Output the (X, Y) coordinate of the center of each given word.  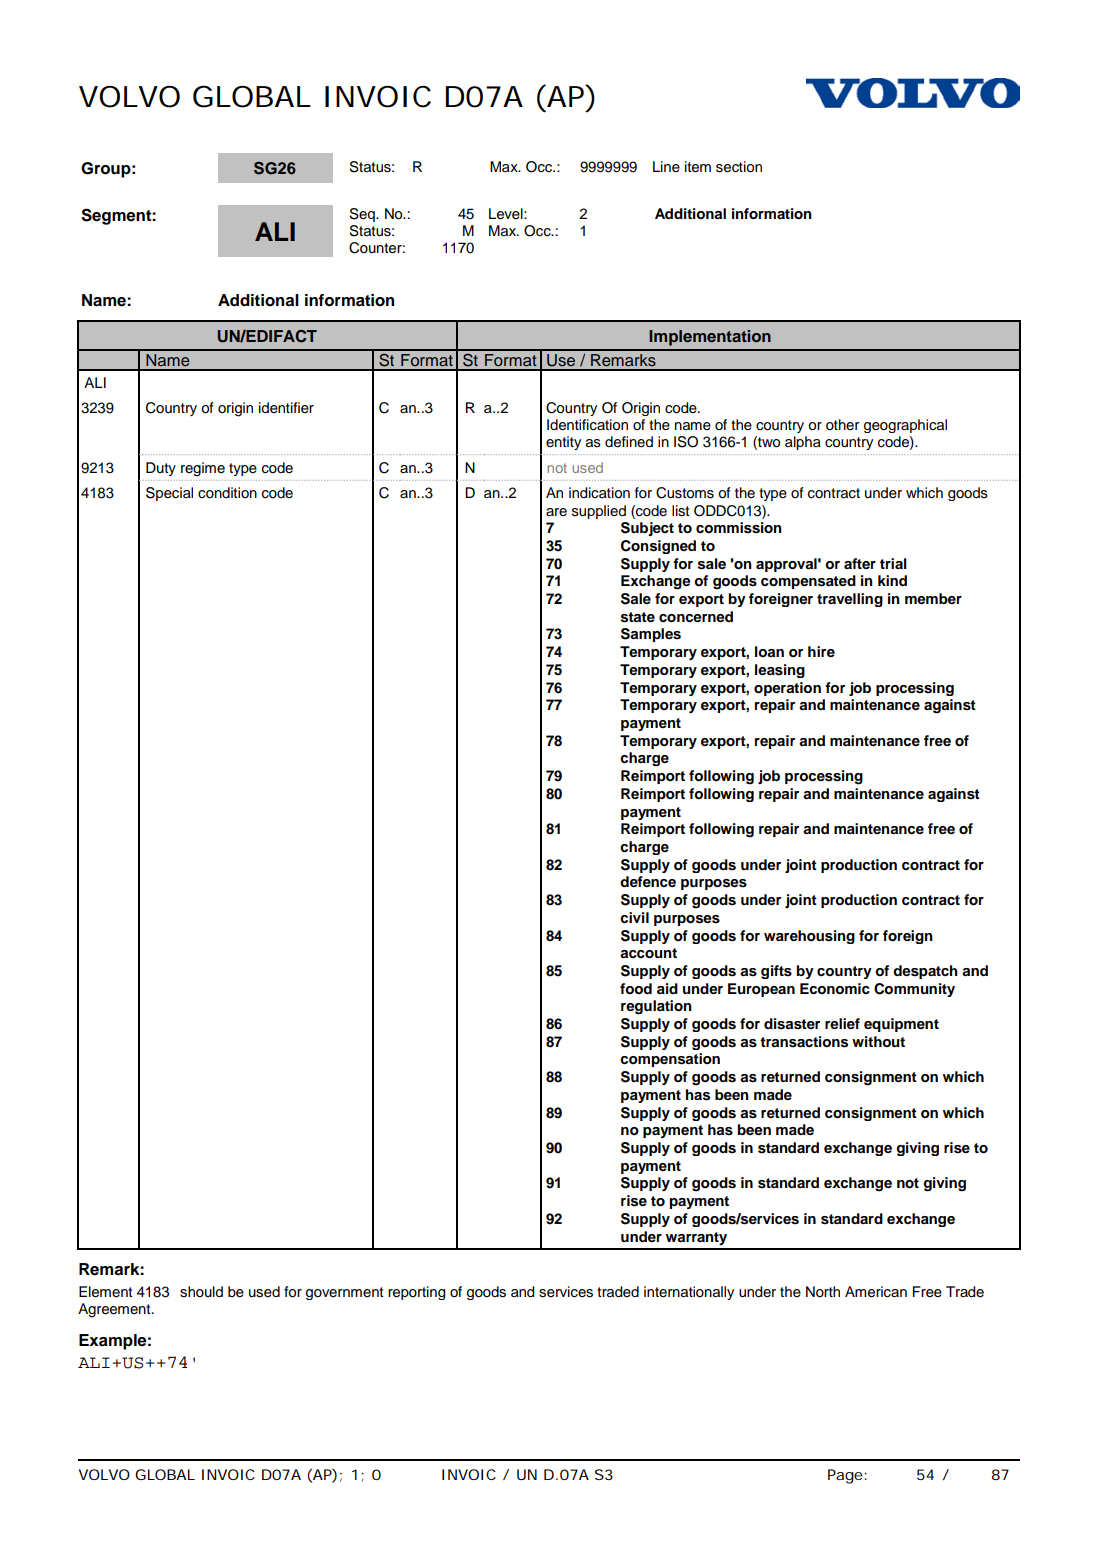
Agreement (115, 1310)
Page (845, 1476)
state (638, 617)
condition (227, 493)
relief (842, 1023)
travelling (850, 600)
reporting (416, 1293)
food (636, 989)
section (739, 167)
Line (666, 167)
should (201, 1292)
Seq (363, 215)
